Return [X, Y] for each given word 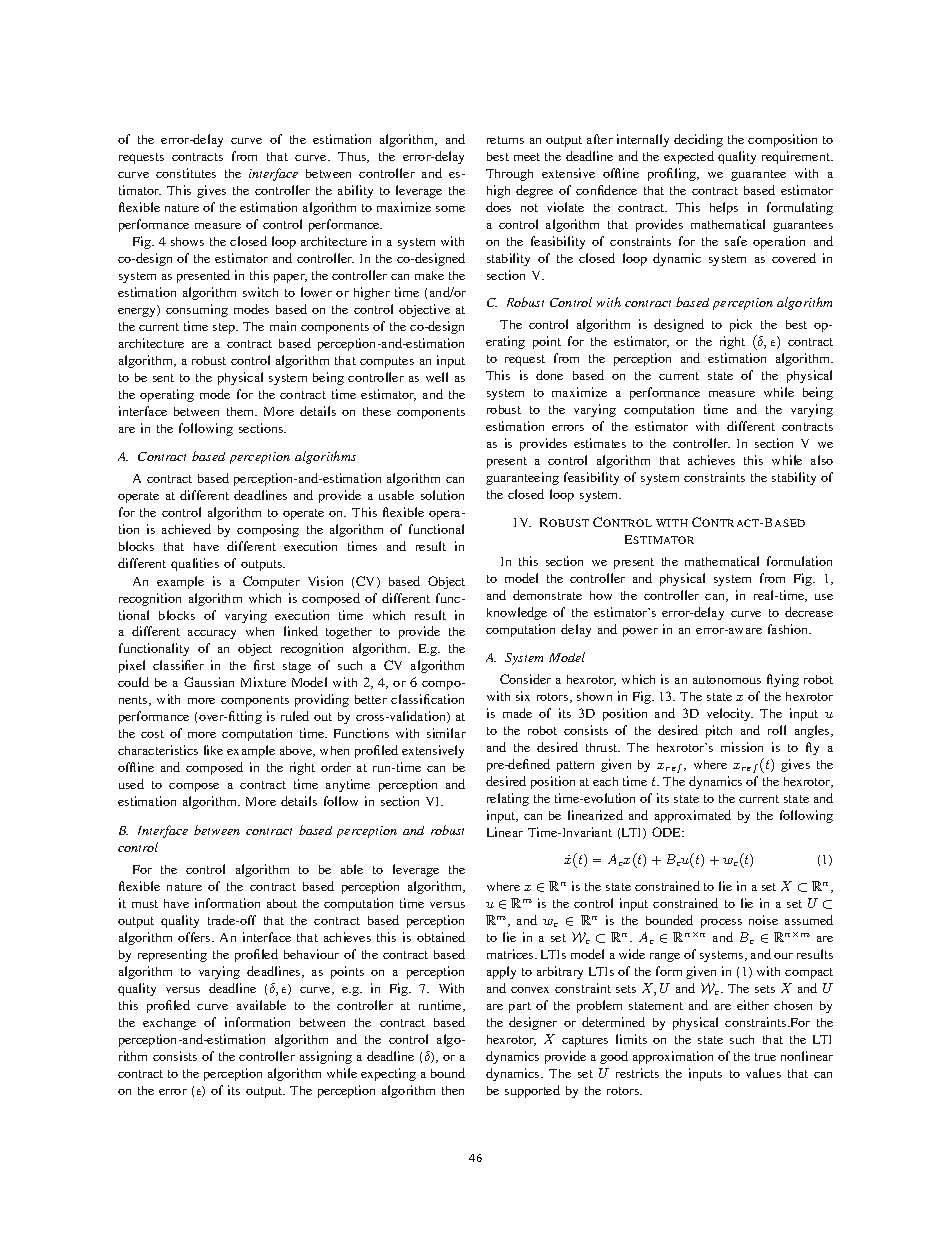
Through [509, 175]
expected [689, 157]
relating [508, 799]
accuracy [212, 634]
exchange [169, 1024]
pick [741, 325]
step [225, 328]
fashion [789, 629]
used [131, 784]
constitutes [186, 173]
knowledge [517, 613]
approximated [693, 816]
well [437, 377]
